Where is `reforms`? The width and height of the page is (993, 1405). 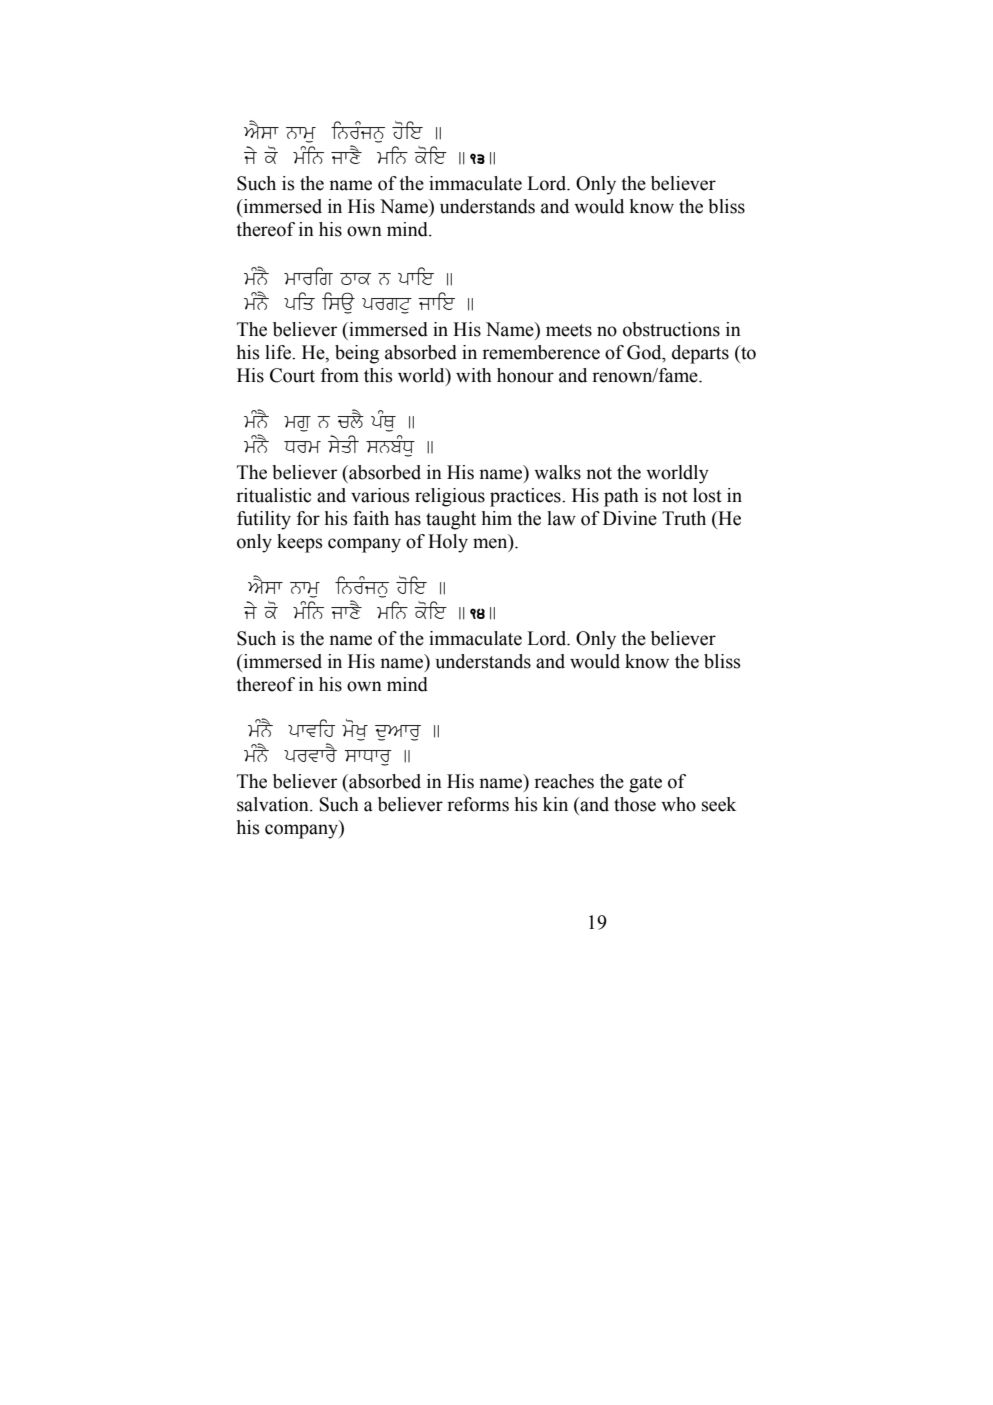
reforms is located at coordinates (478, 804).
